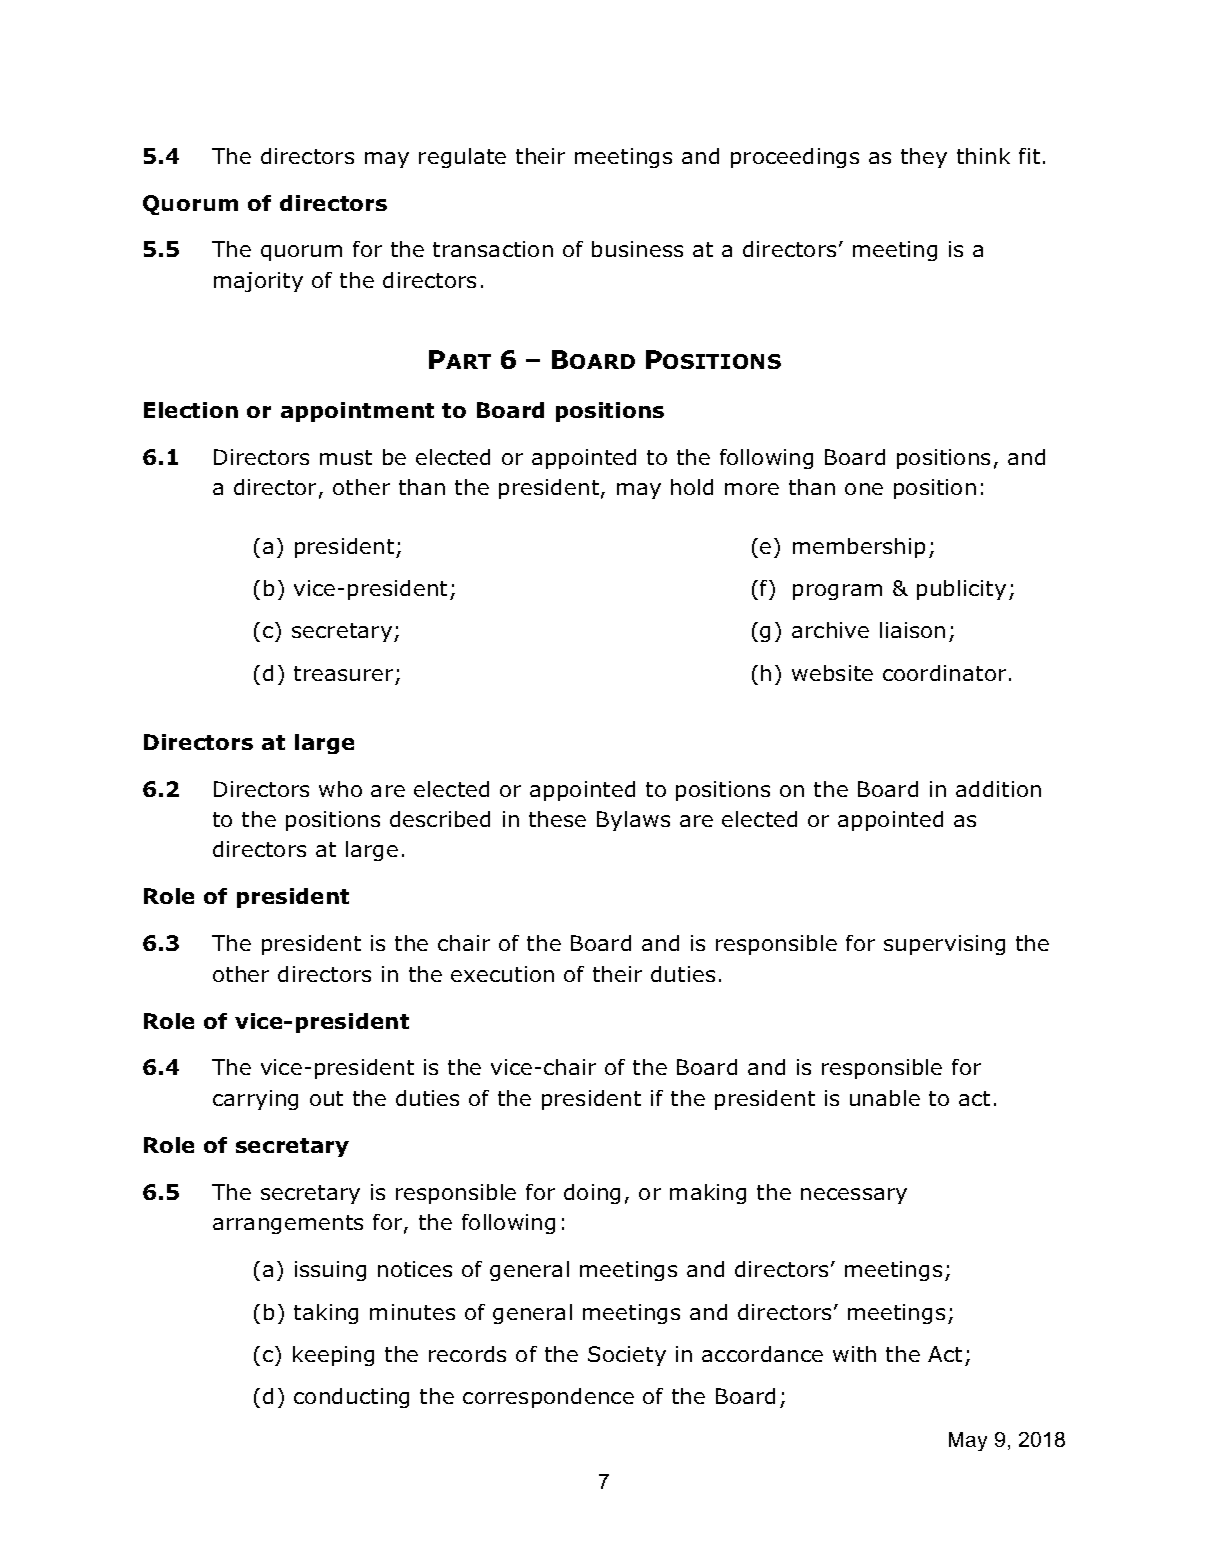  Describe the element at coordinates (633, 821) in the screenshot. I see `Bylaws` at that location.
